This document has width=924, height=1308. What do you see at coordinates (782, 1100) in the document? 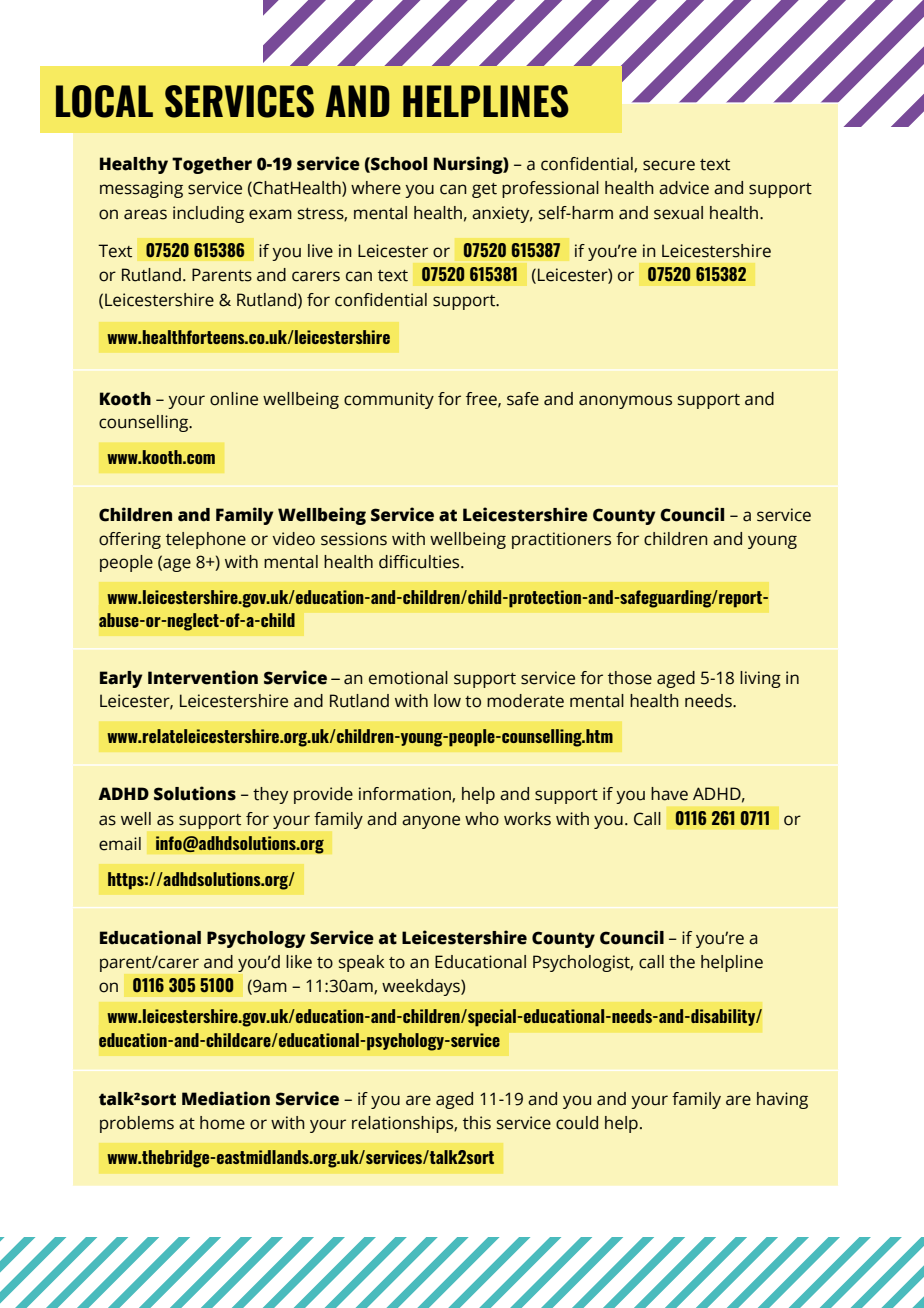
I see `having` at bounding box center [782, 1100].
